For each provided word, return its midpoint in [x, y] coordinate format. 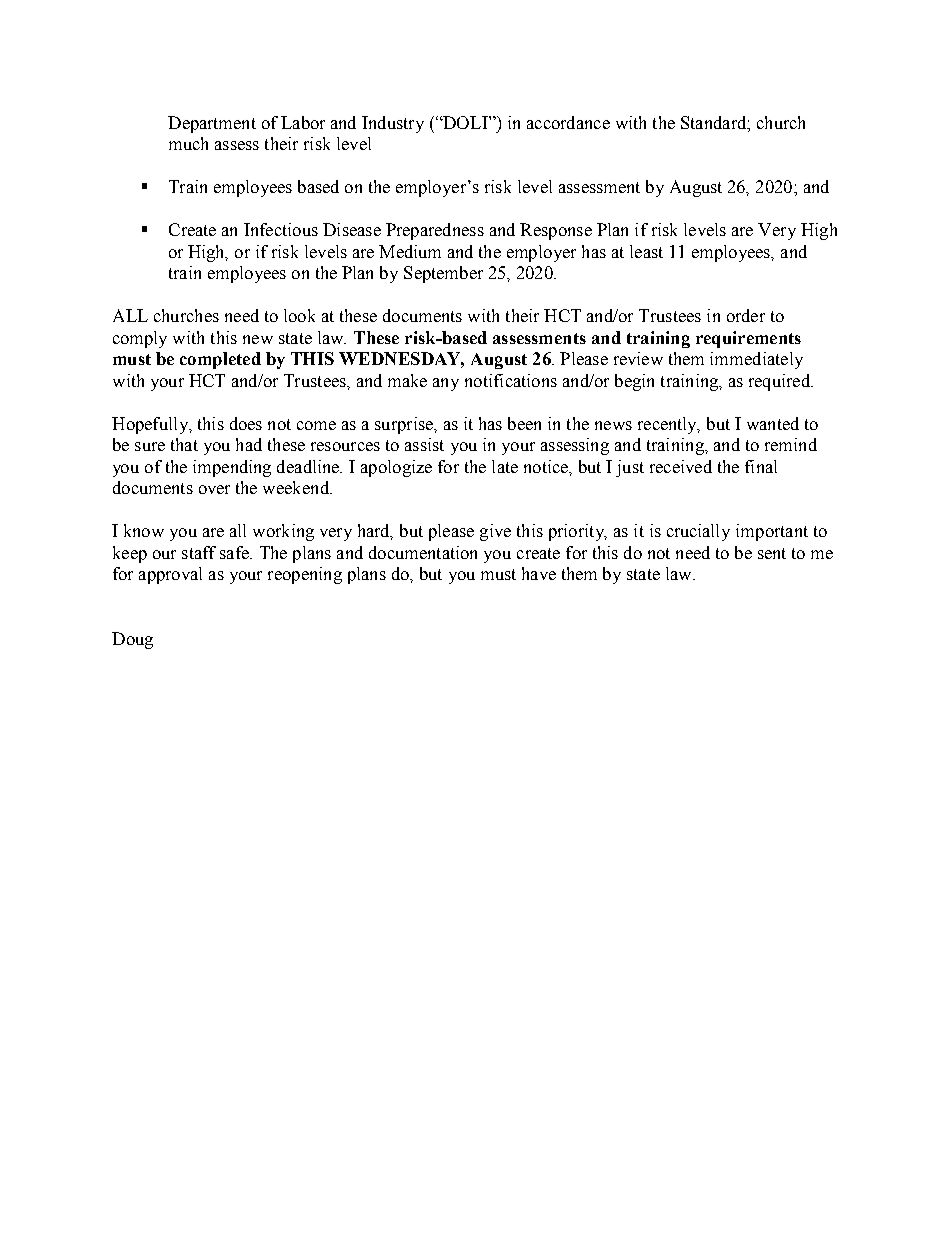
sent [772, 553]
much [188, 143]
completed [220, 360]
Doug [132, 640]
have [539, 573]
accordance [568, 122]
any [446, 384]
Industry [393, 124]
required [781, 382]
